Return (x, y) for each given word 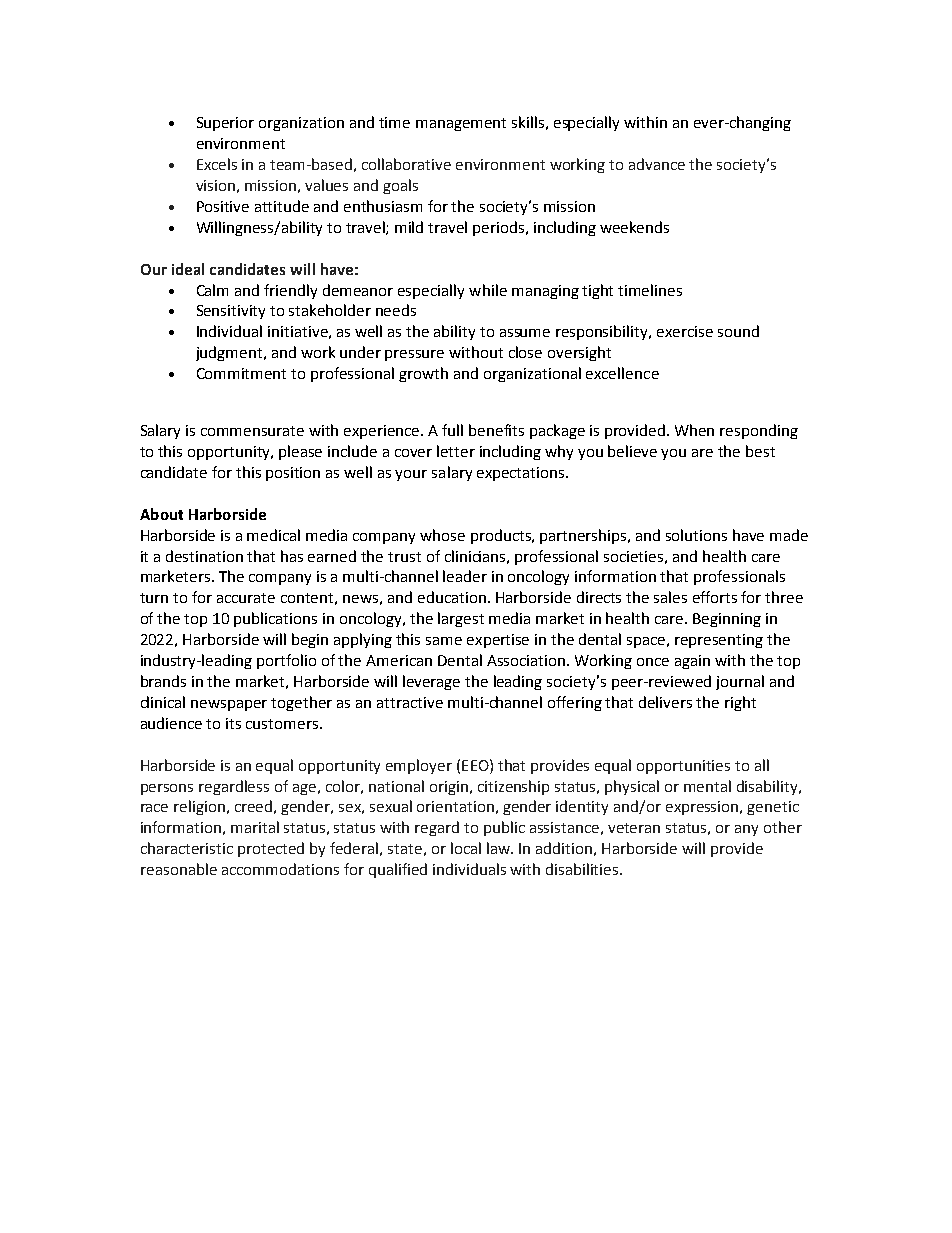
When (694, 430)
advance (657, 164)
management (461, 124)
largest (461, 619)
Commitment (241, 373)
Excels (217, 164)
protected (271, 849)
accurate (246, 598)
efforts (715, 597)
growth (423, 374)
